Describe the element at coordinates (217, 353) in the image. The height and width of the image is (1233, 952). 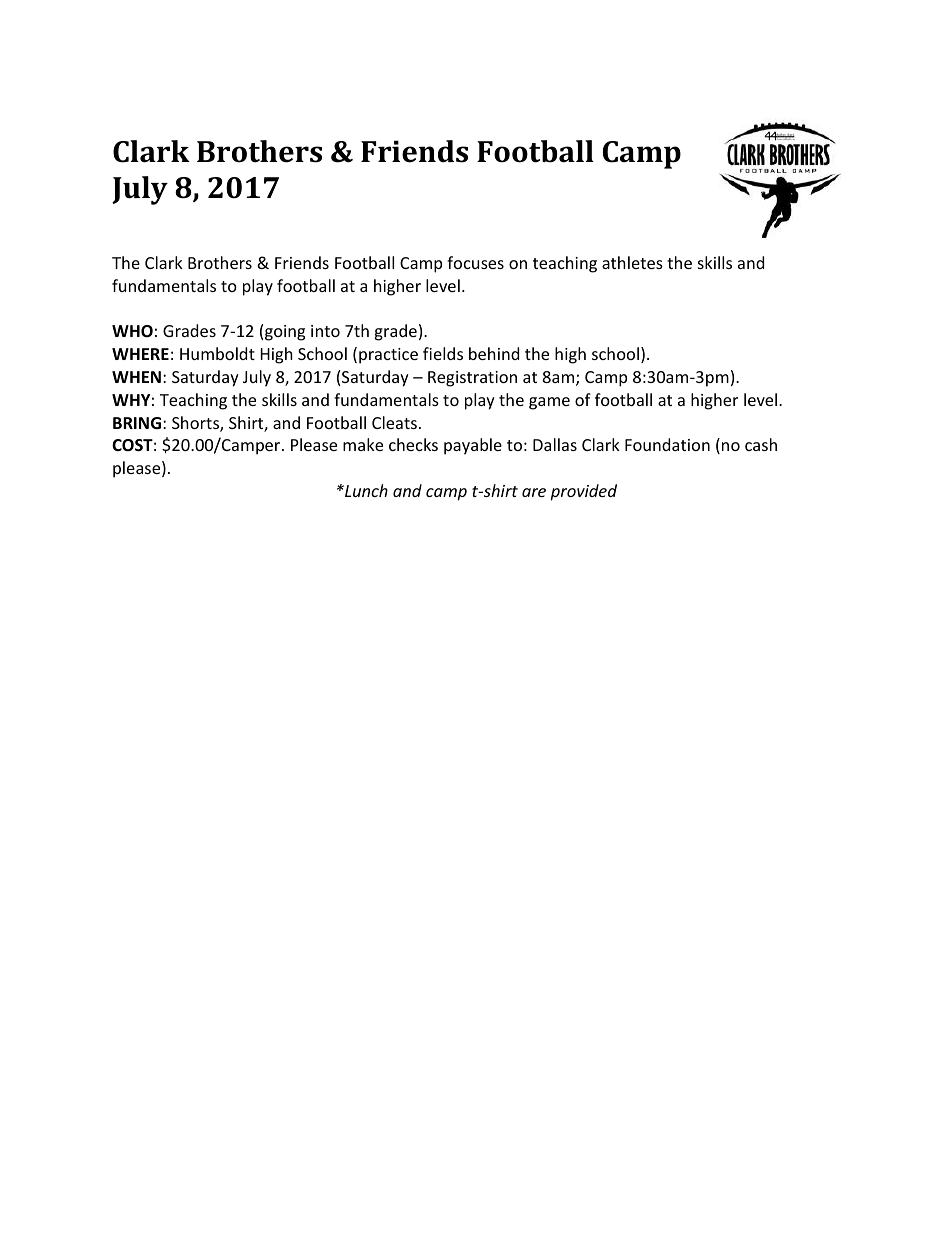
I see `Humboldt` at that location.
